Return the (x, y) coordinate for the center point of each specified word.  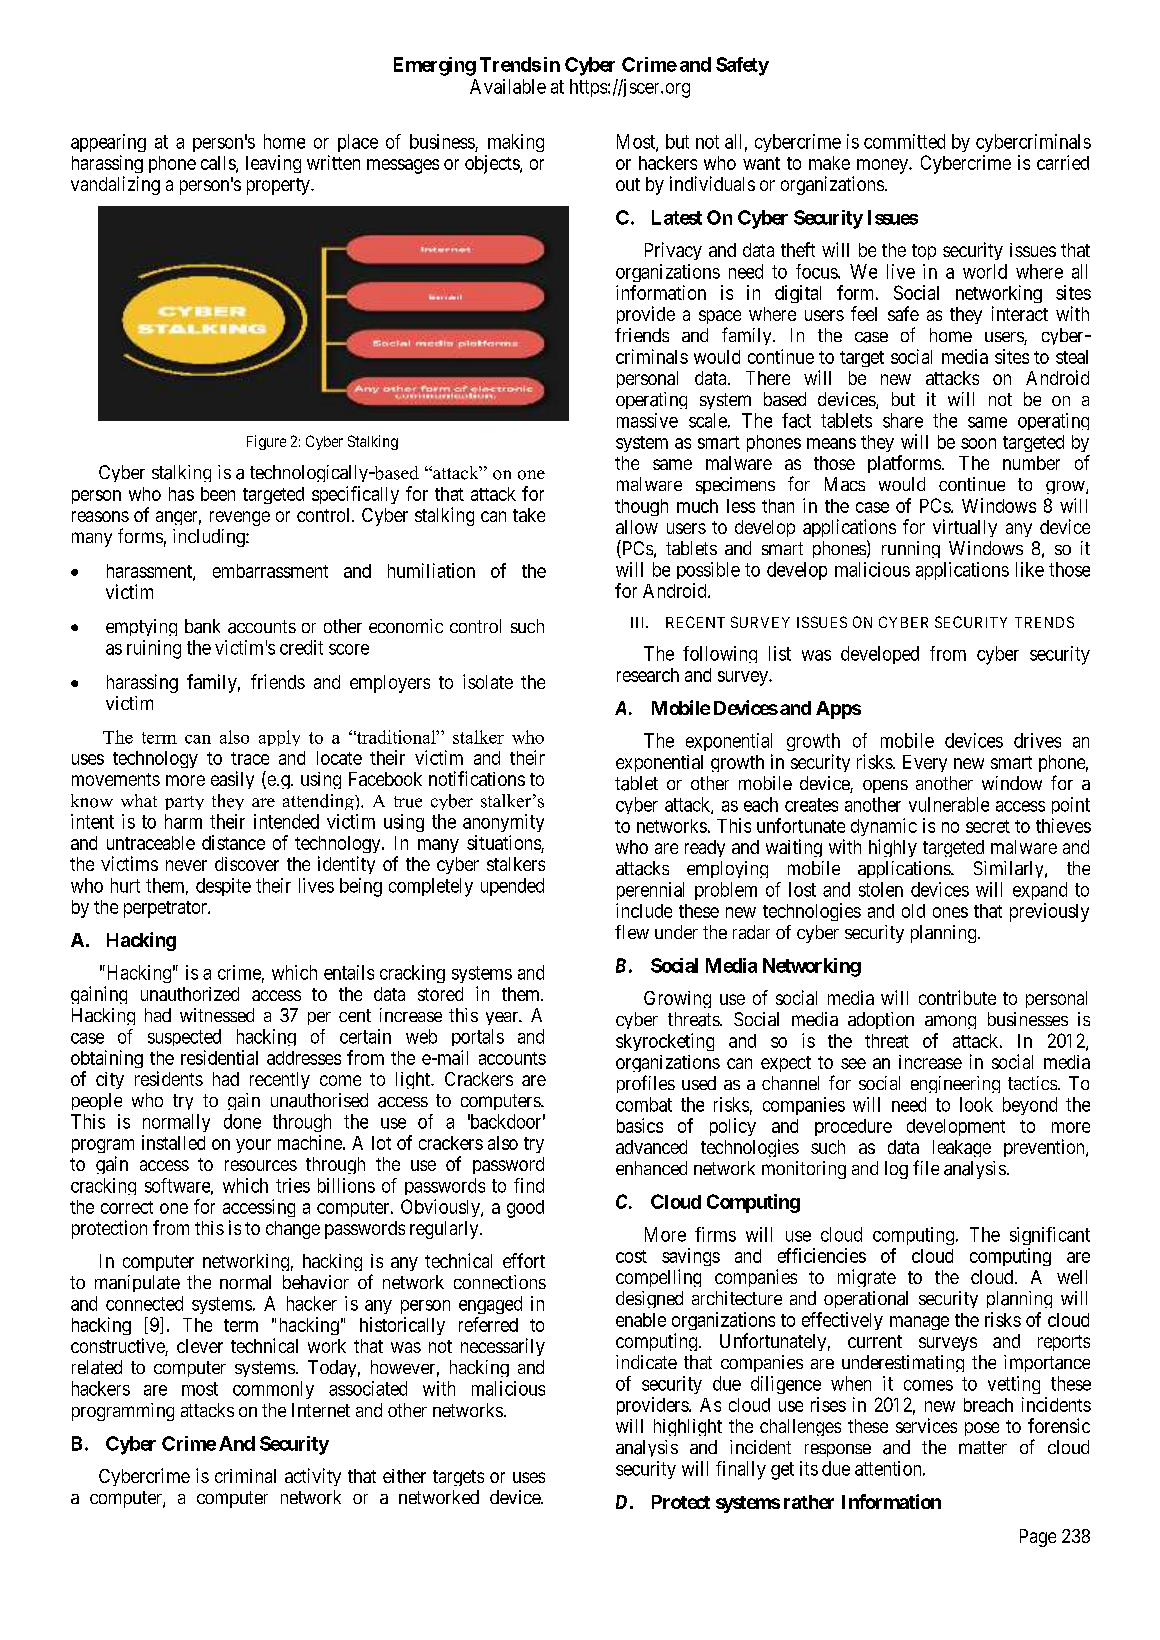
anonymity (503, 823)
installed (173, 1142)
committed (904, 141)
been (218, 494)
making (516, 143)
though (641, 507)
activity (313, 1477)
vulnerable (949, 804)
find (529, 1185)
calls (219, 164)
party (184, 803)
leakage (962, 1148)
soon (978, 443)
